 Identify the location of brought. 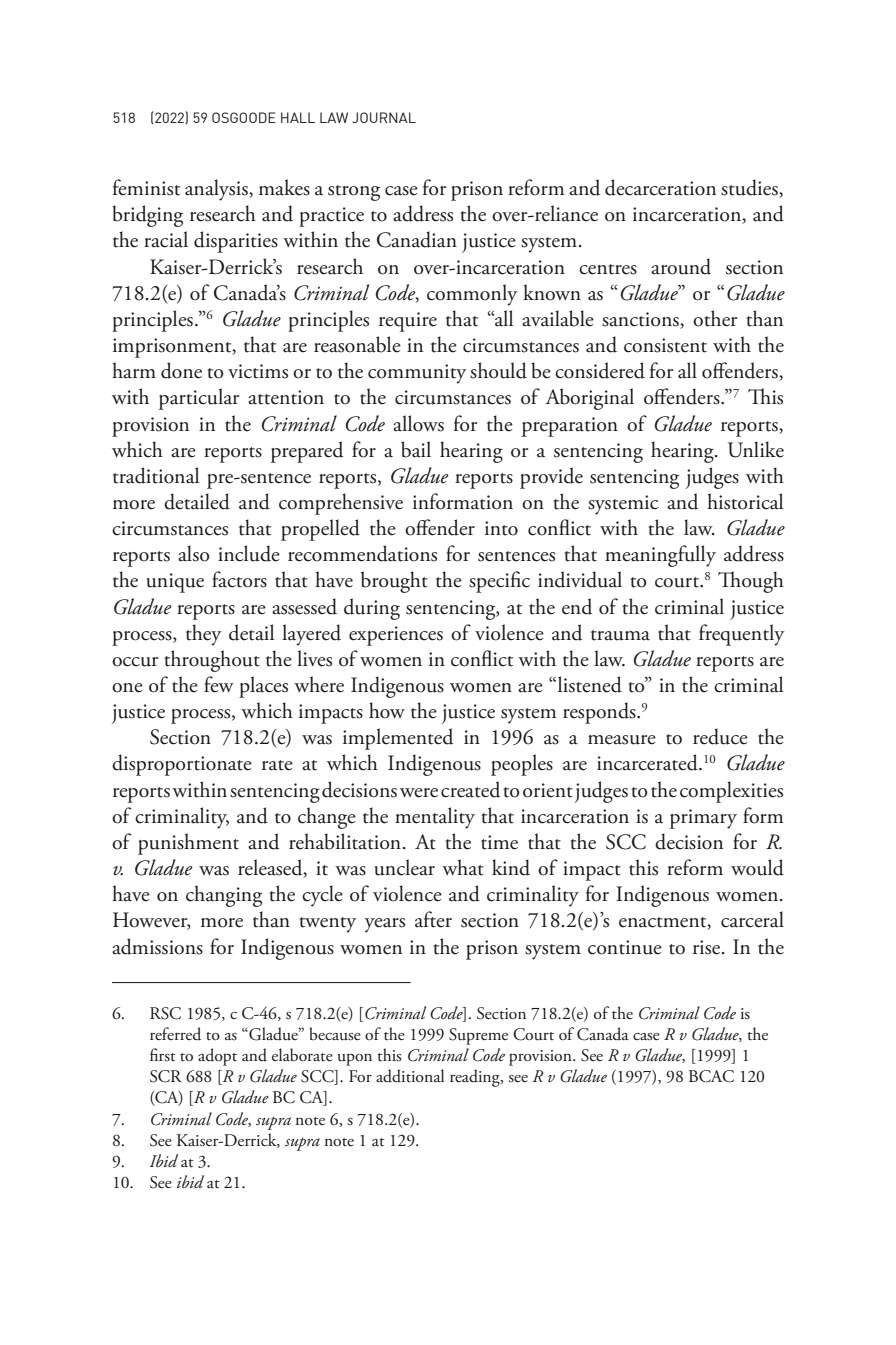
(394, 582).
